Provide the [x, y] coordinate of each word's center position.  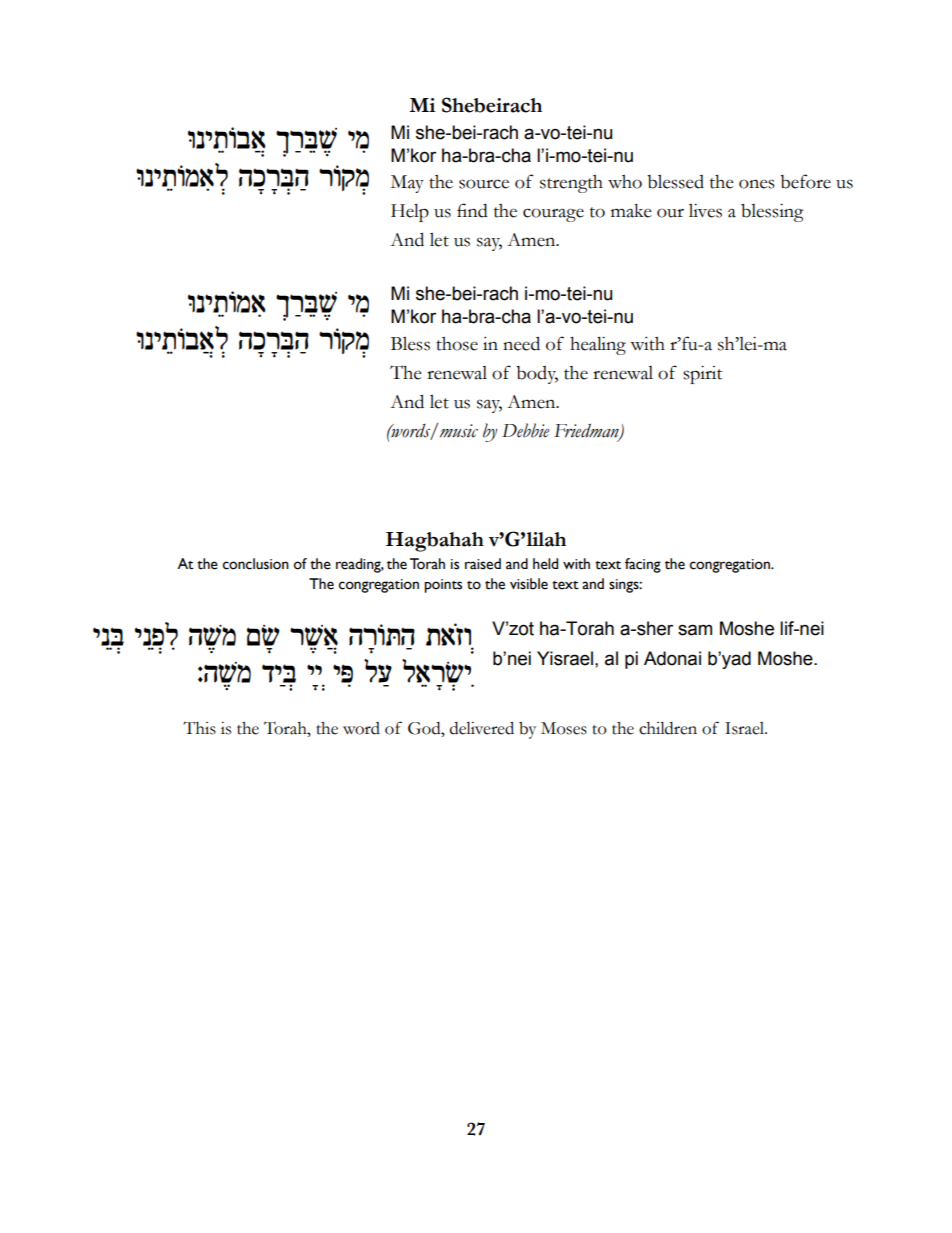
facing [643, 565]
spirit [702, 374]
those [457, 343]
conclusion [256, 564]
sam [695, 630]
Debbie [525, 430]
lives [705, 210]
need [521, 343]
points [443, 586]
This [199, 728]
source [484, 184]
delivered [482, 728]
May [407, 184]
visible [529, 584]
